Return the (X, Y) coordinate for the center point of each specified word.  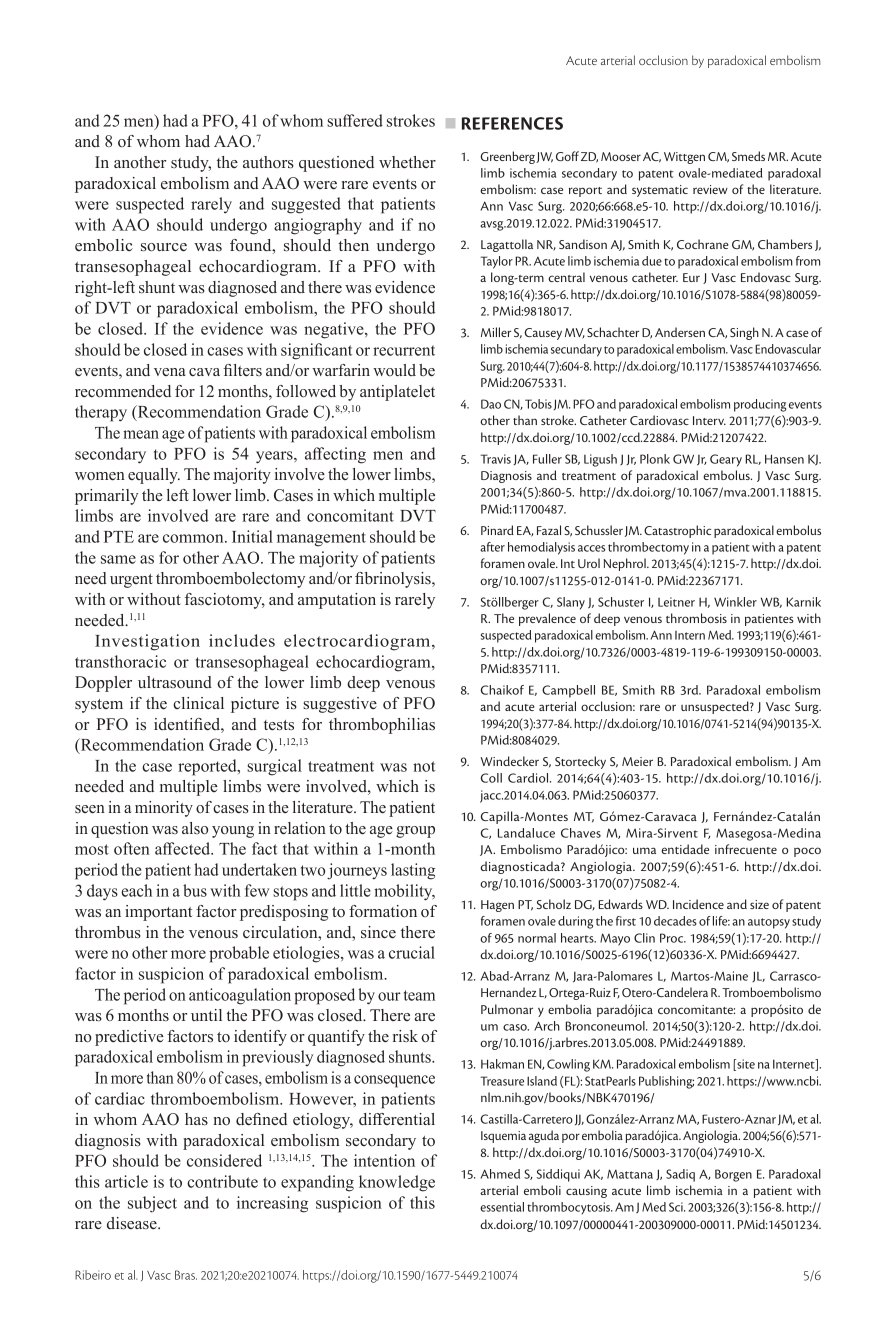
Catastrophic (677, 531)
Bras (186, 1275)
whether (407, 162)
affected (184, 848)
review (710, 189)
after (492, 547)
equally (154, 476)
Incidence (698, 904)
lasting (413, 871)
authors (268, 162)
